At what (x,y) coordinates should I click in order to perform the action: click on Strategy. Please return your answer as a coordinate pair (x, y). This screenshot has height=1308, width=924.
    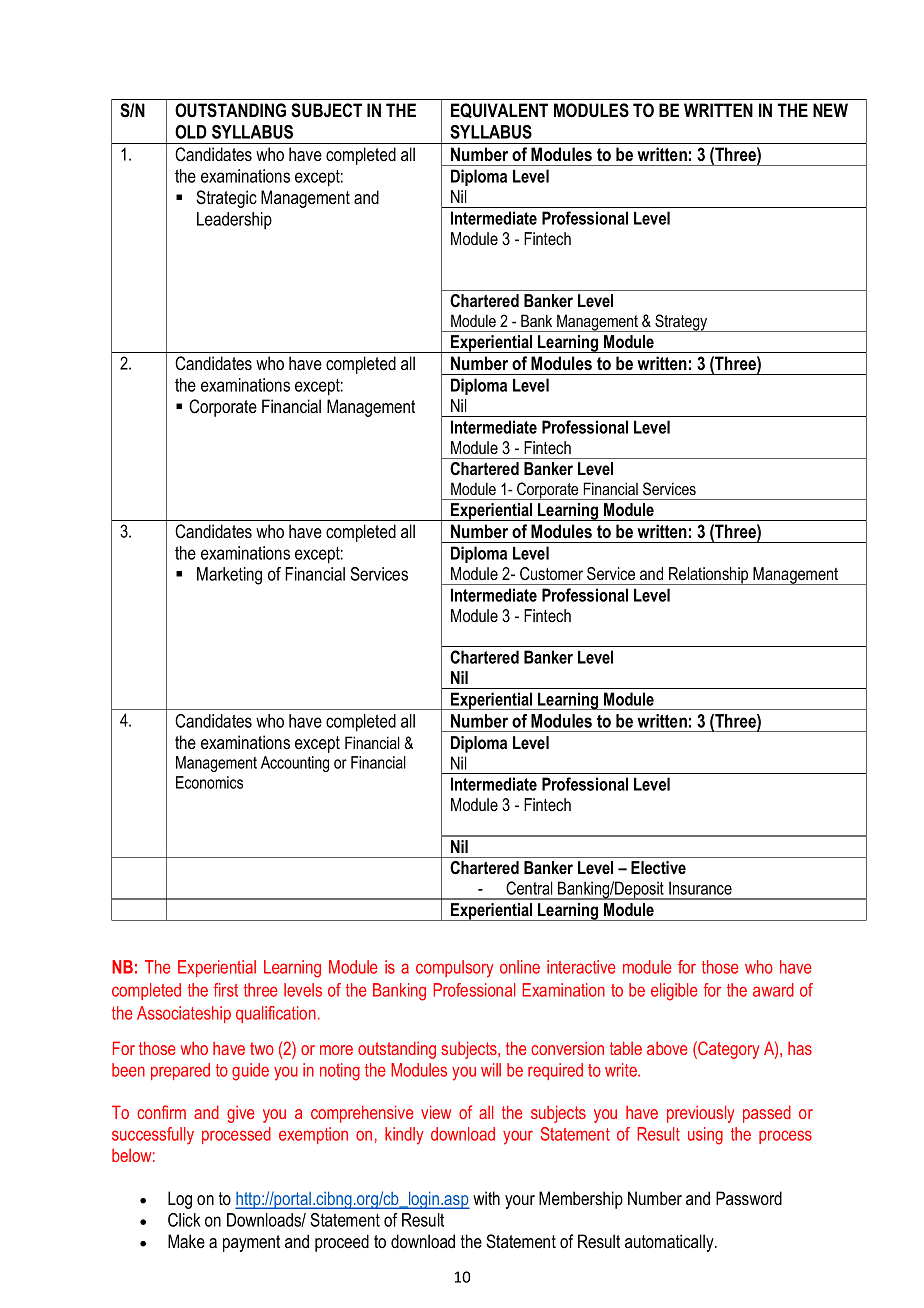
    Looking at the image, I should click on (681, 323).
